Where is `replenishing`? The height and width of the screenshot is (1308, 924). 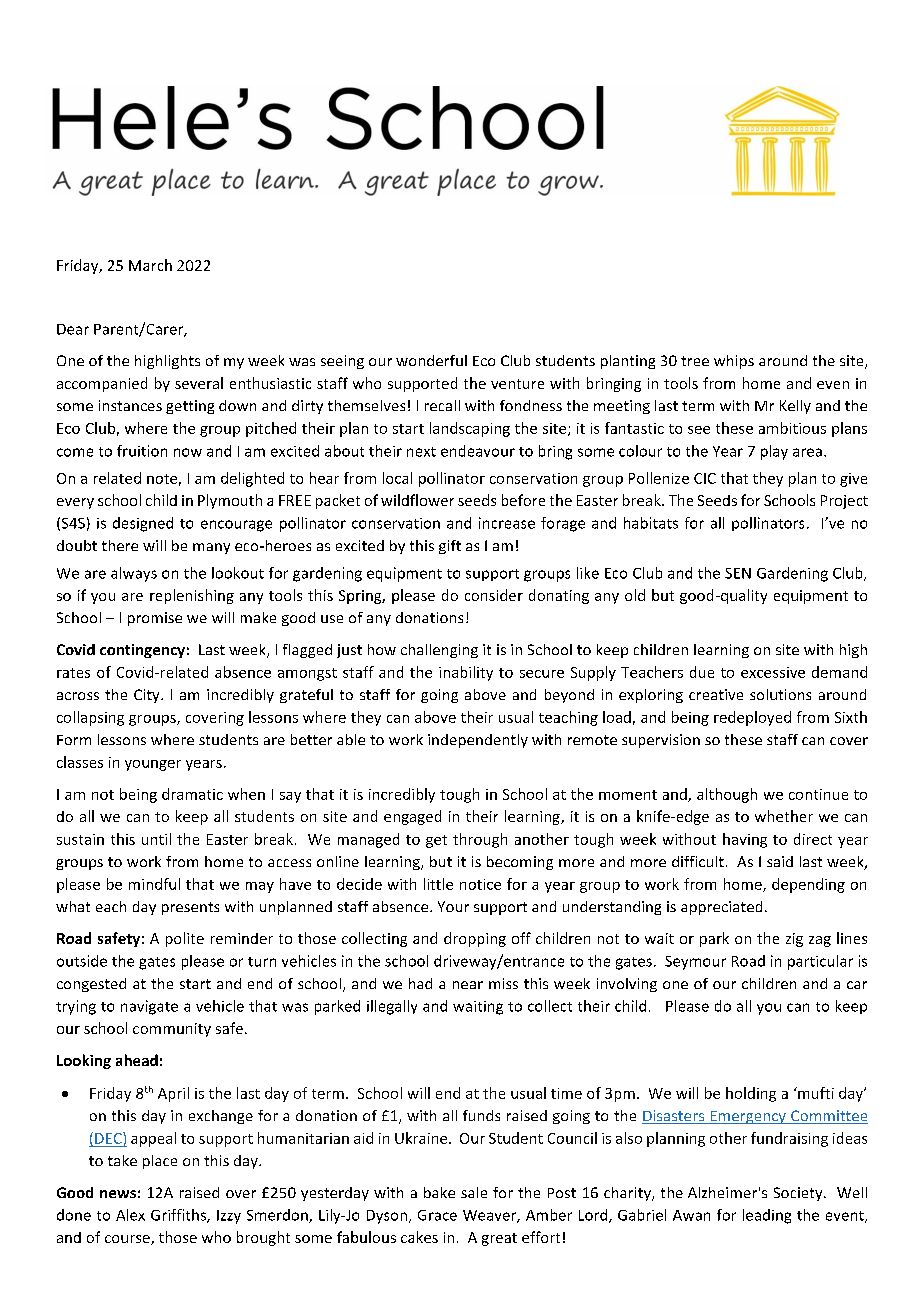
replenishing is located at coordinates (192, 596).
